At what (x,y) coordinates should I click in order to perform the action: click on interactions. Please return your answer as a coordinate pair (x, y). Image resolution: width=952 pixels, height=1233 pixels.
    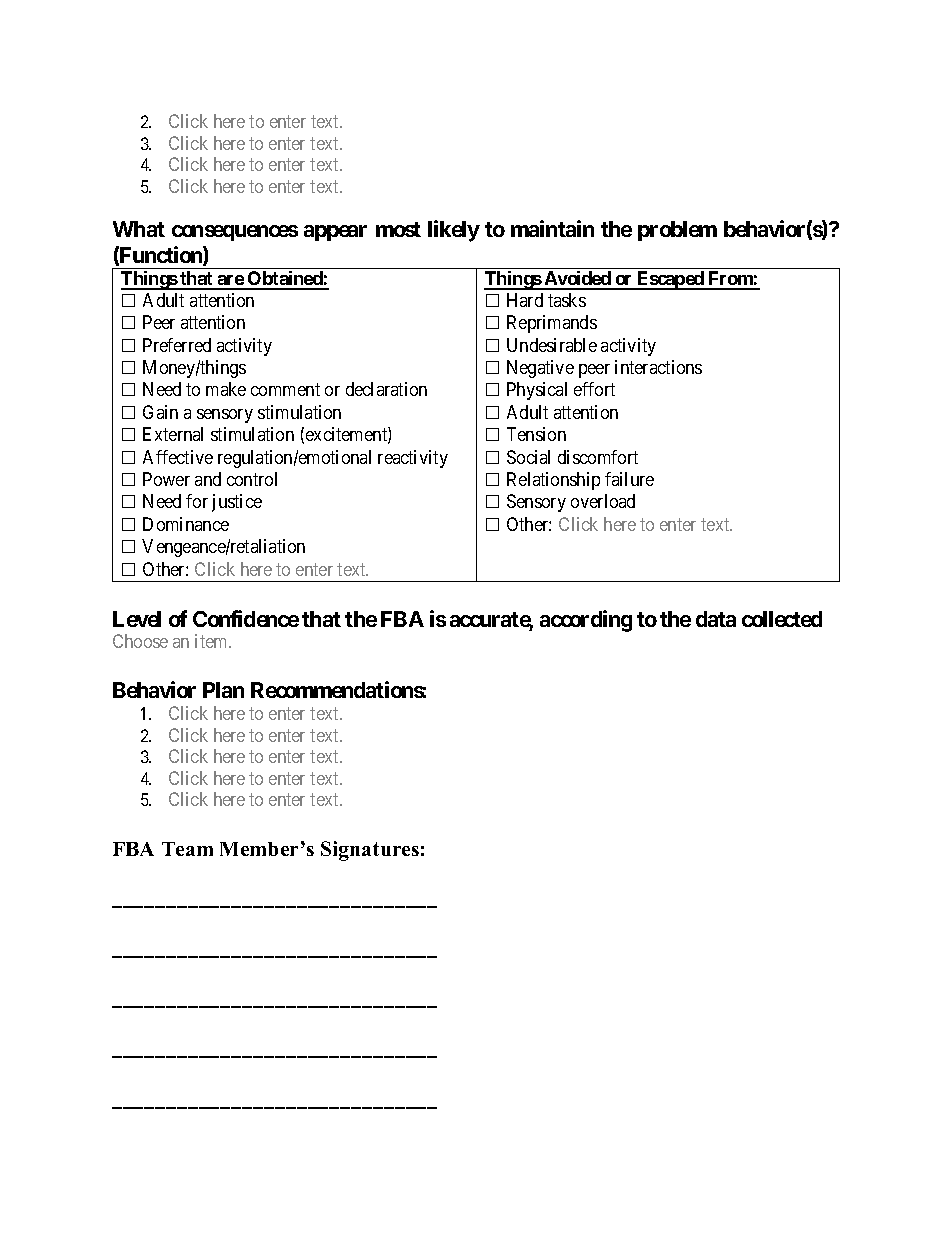
    Looking at the image, I should click on (658, 367).
